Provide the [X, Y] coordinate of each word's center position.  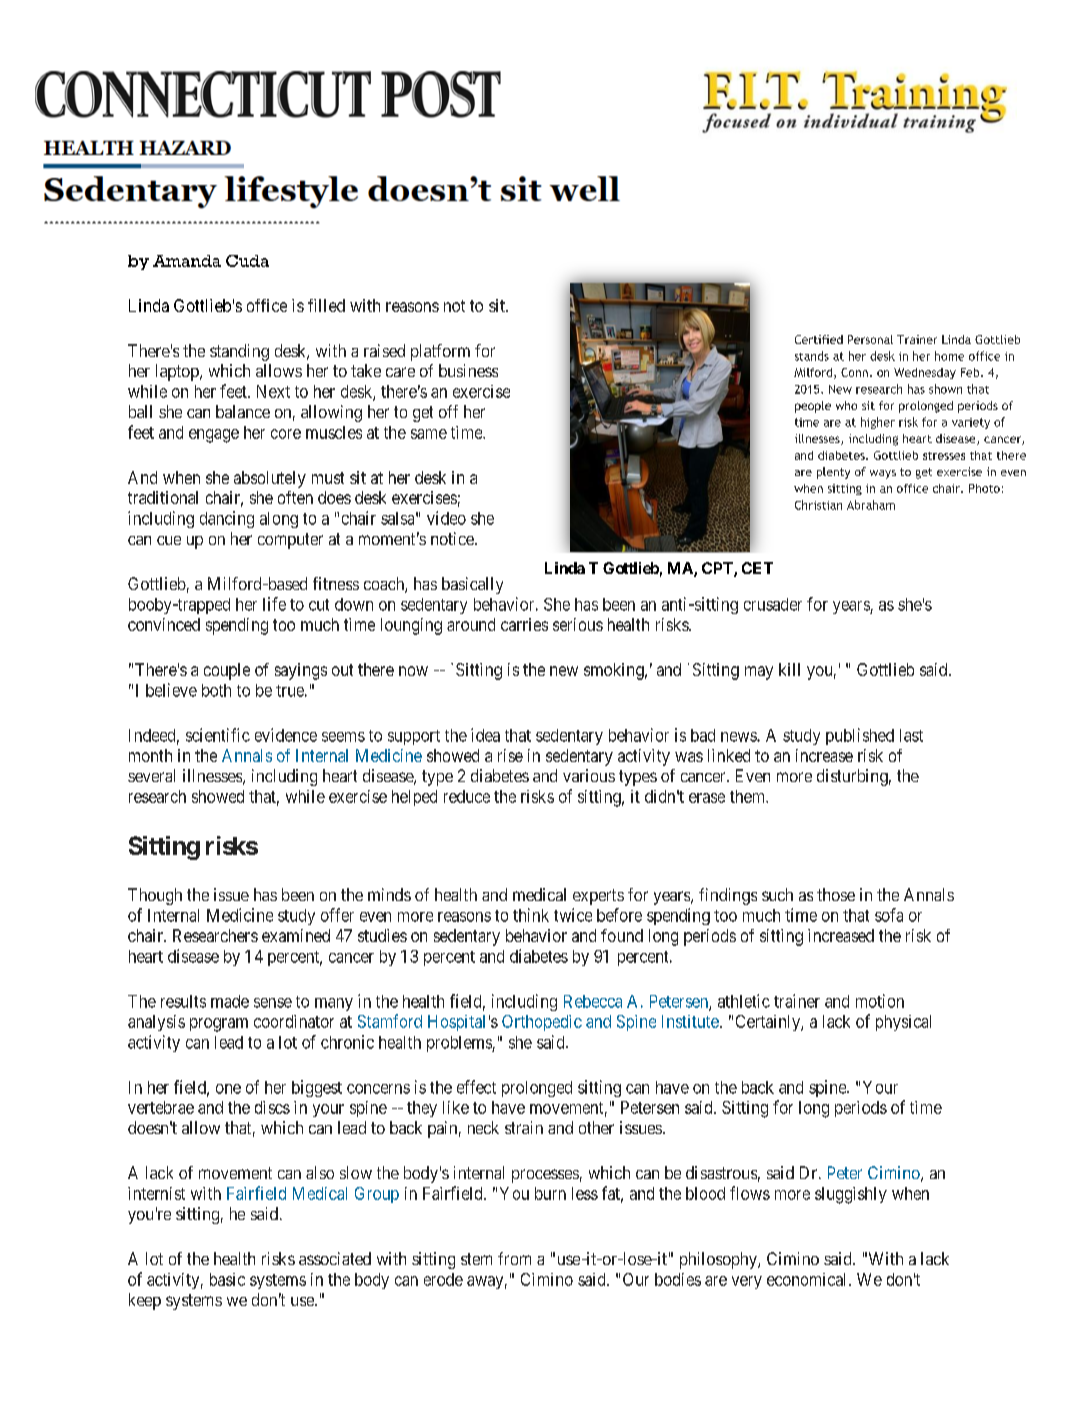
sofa [889, 915]
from [514, 1258]
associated [335, 1258]
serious [578, 624]
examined [296, 935]
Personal [870, 339]
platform [440, 352]
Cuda [247, 261]
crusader [773, 604]
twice [573, 915]
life [274, 604]
